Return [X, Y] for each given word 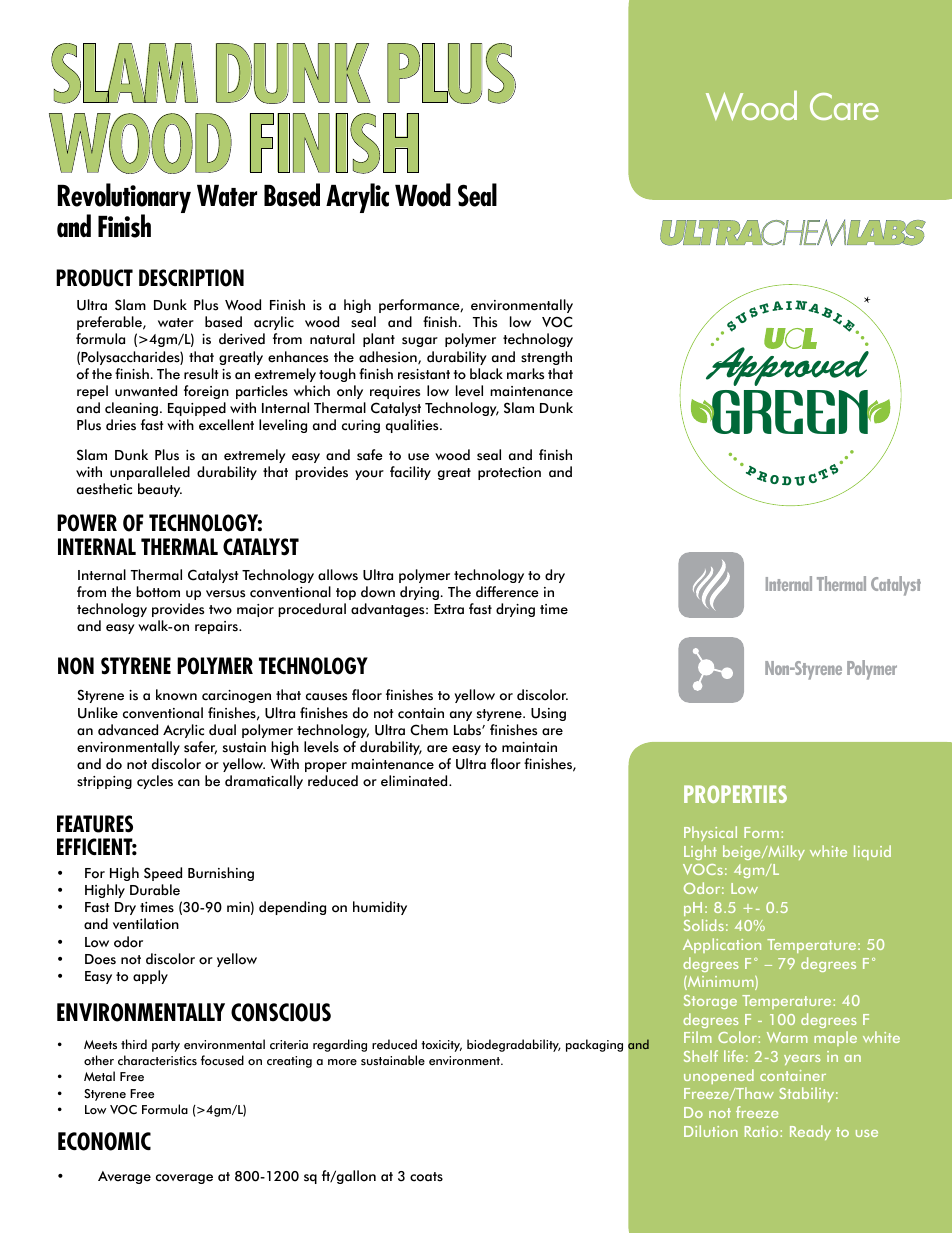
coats [426, 1177]
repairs [217, 627]
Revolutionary [124, 199]
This [485, 322]
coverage [184, 1179]
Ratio [763, 1131]
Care [844, 106]
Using [548, 714]
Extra [449, 609]
